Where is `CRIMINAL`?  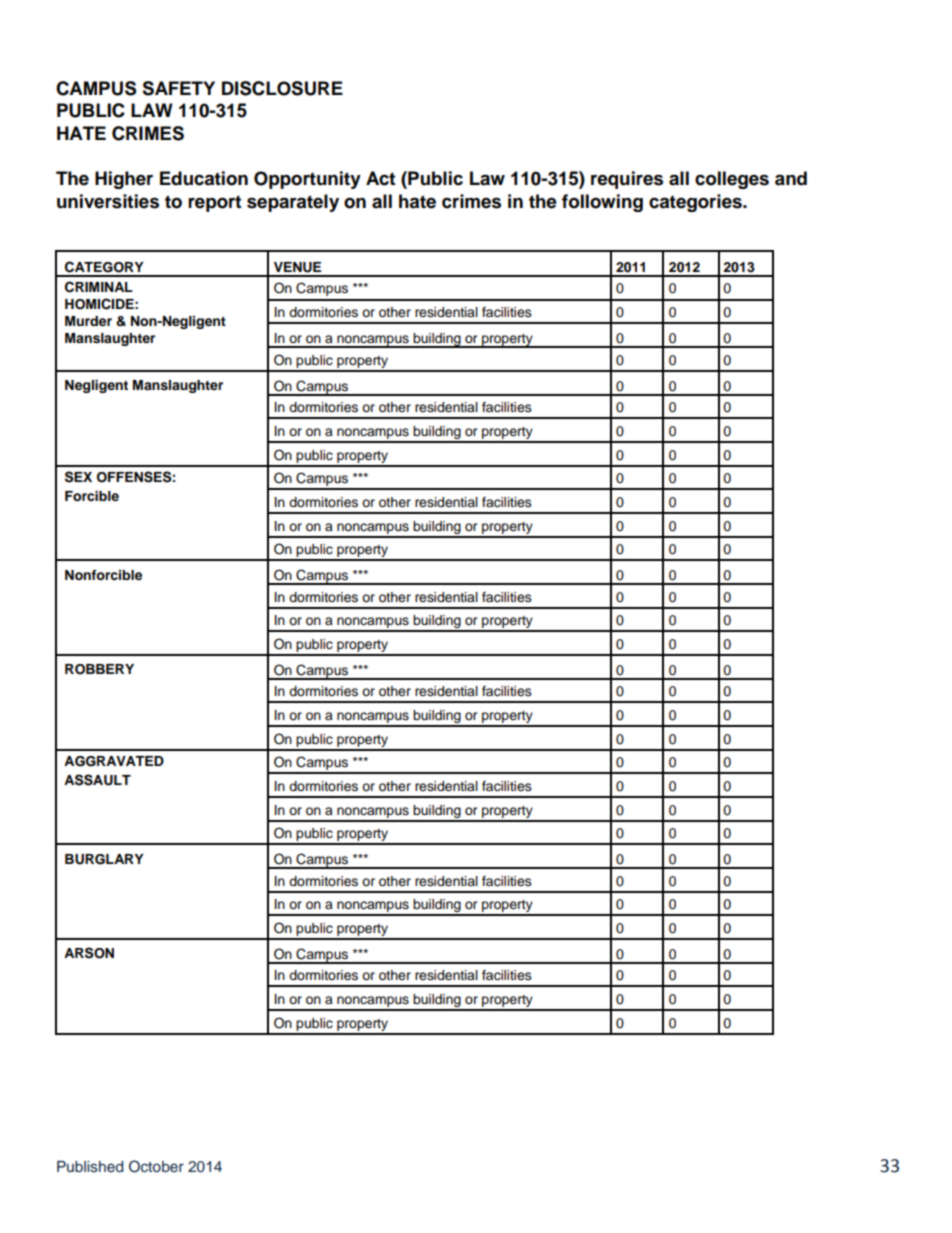
CRIMINAL is located at coordinates (99, 287).
